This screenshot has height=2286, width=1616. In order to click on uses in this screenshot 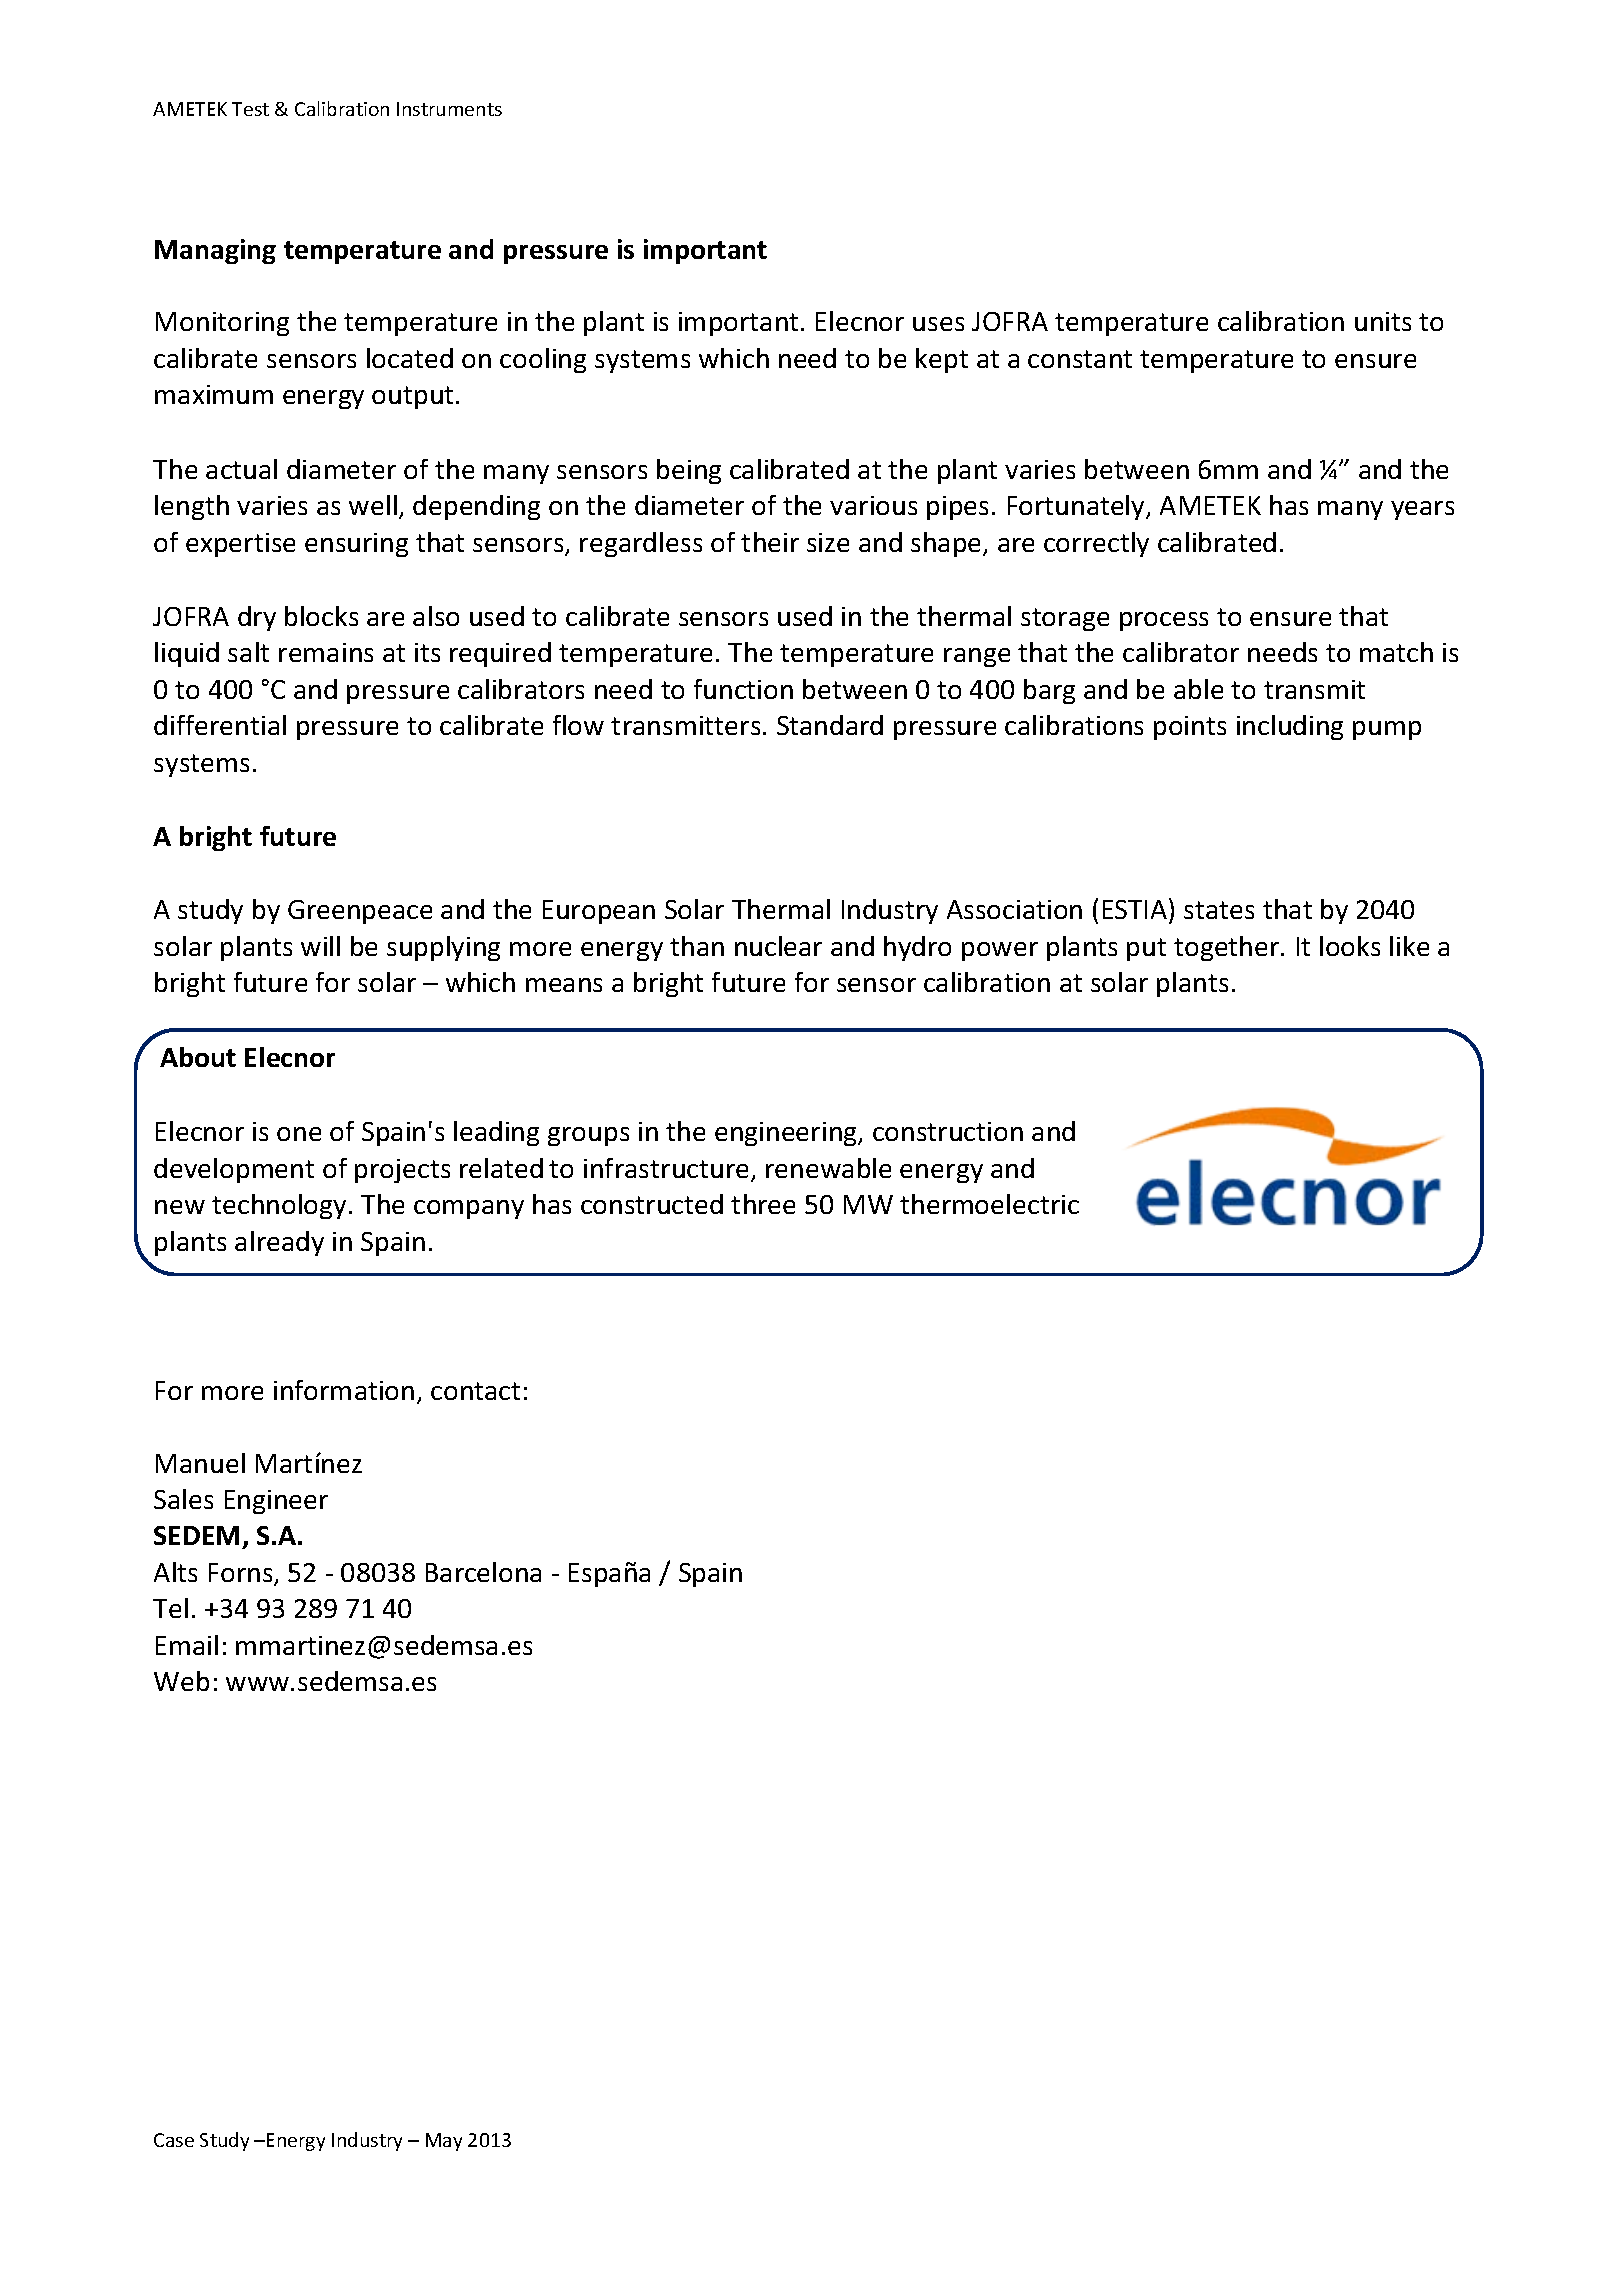, I will do `click(938, 324)`.
